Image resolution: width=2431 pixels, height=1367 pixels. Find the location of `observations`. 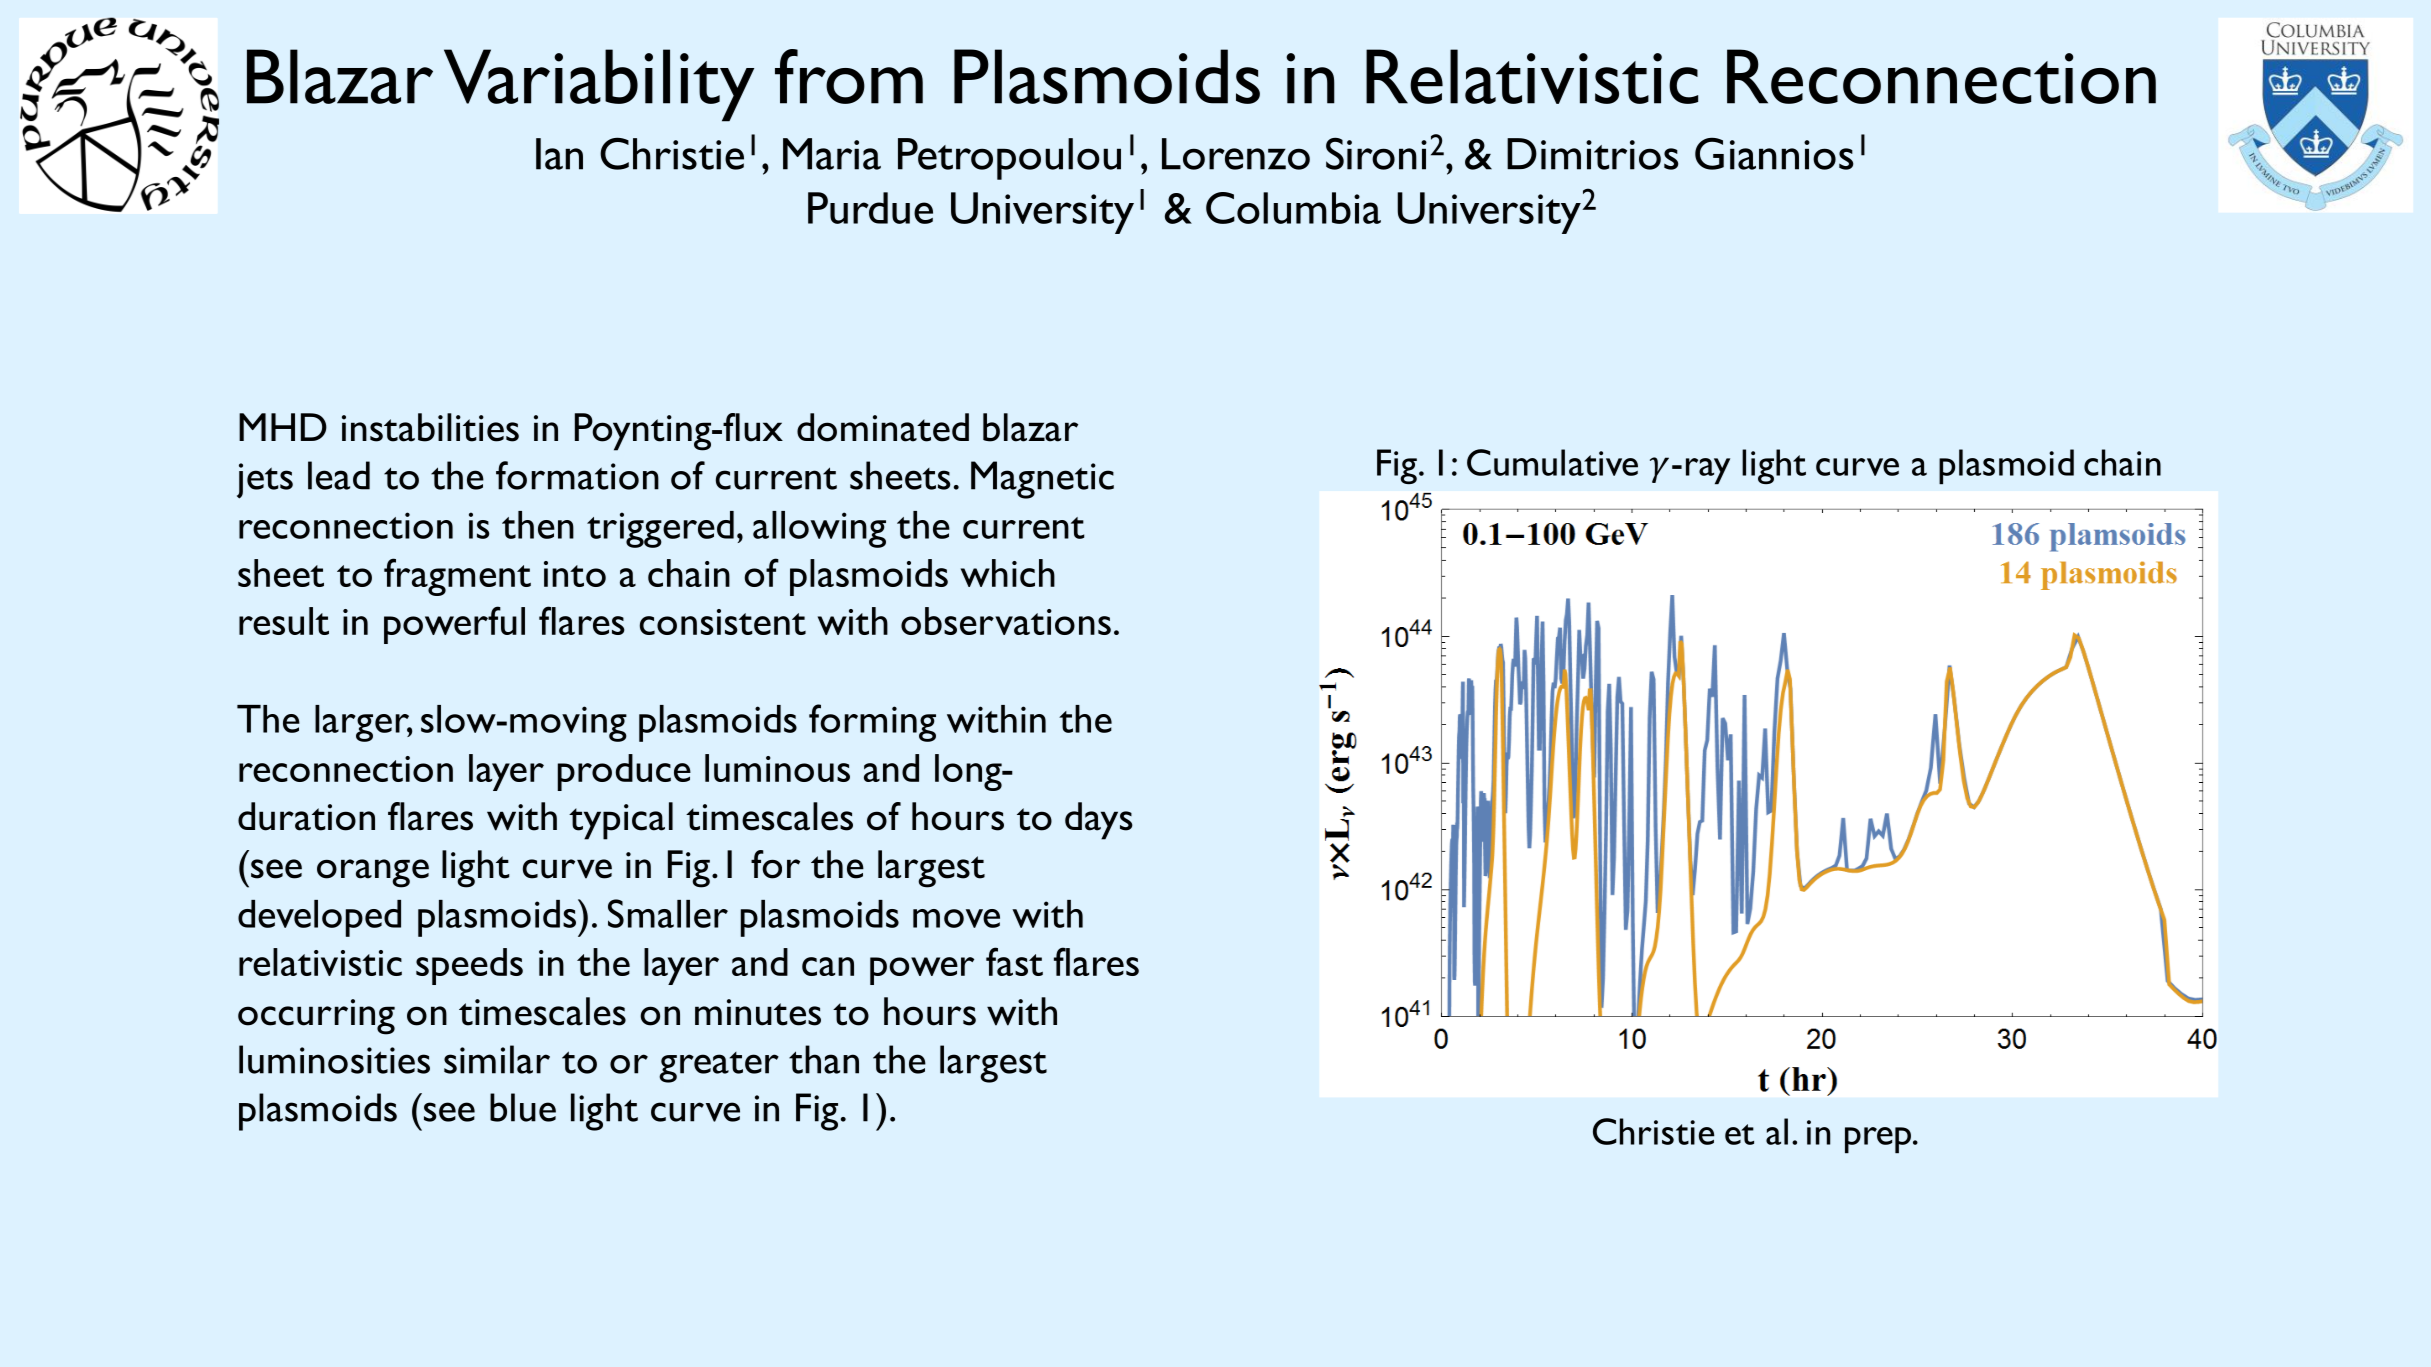

observations is located at coordinates (1006, 621).
